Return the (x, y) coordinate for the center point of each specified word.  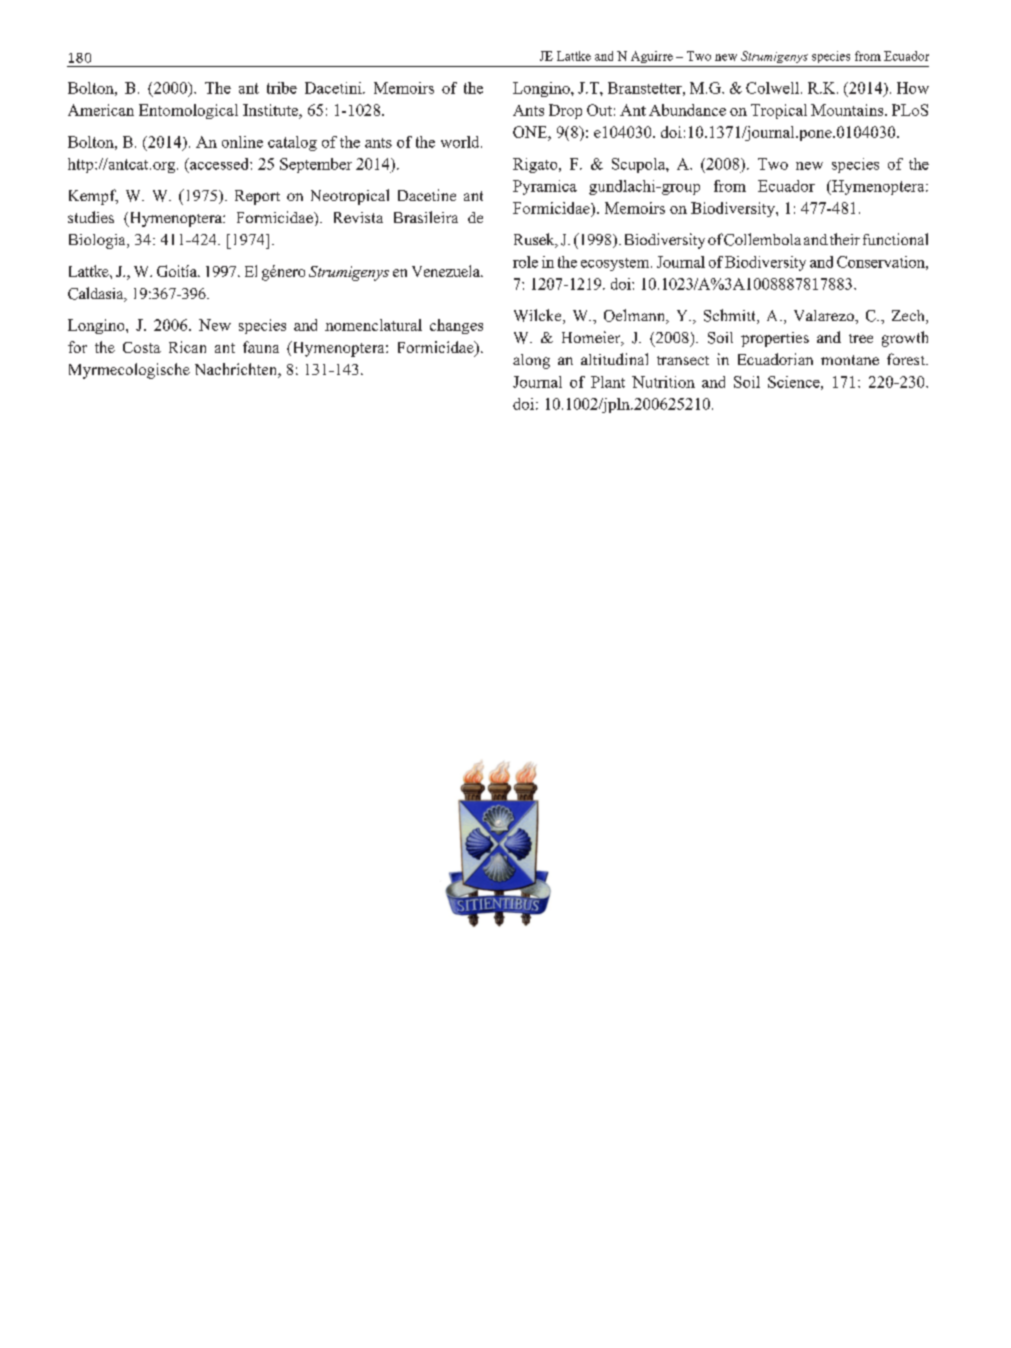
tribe (282, 88)
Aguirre (652, 57)
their (845, 239)
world (461, 142)
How (913, 88)
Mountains (848, 110)
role (525, 262)
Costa (142, 347)
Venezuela (447, 271)
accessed (219, 164)
